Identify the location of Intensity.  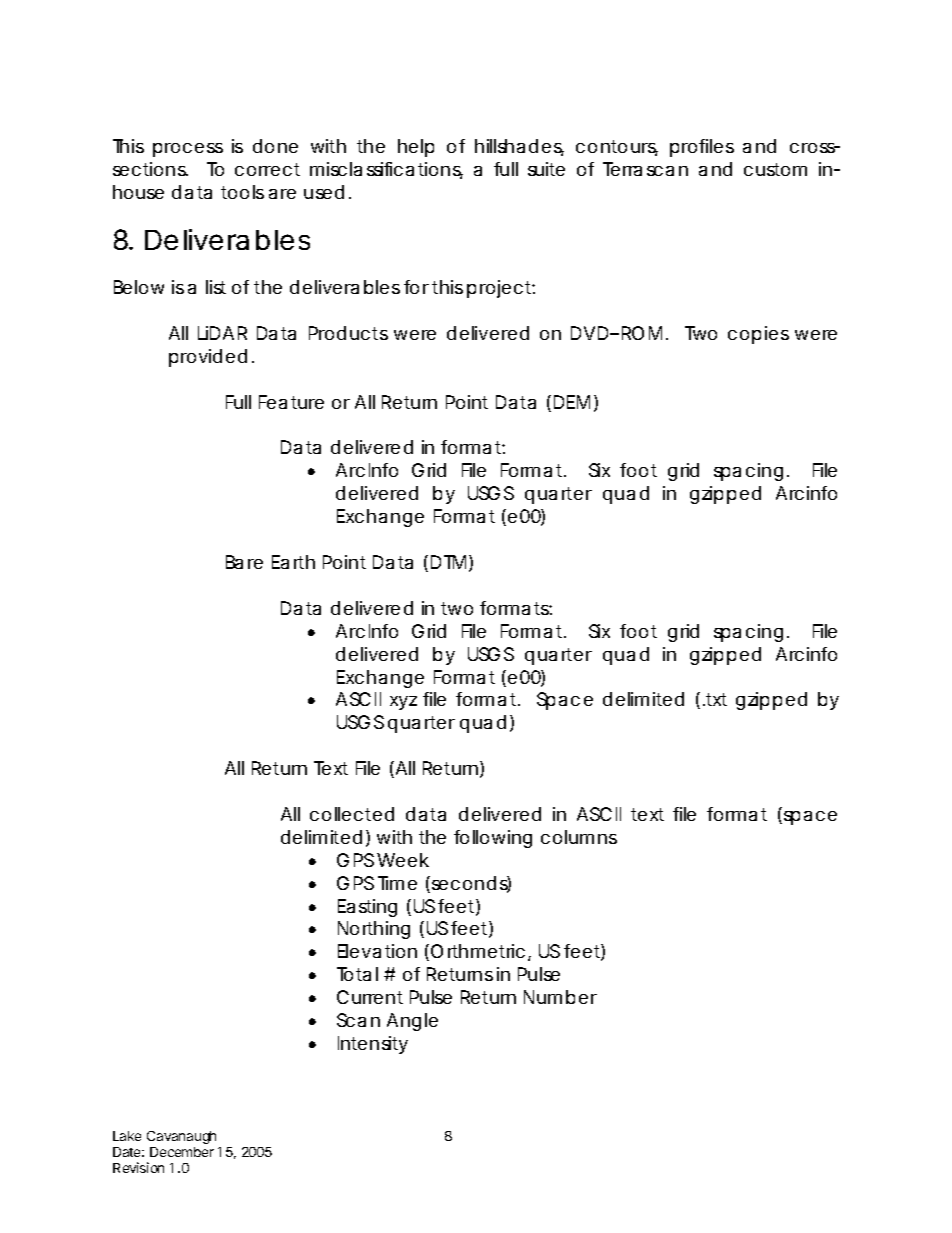
(373, 1045).
